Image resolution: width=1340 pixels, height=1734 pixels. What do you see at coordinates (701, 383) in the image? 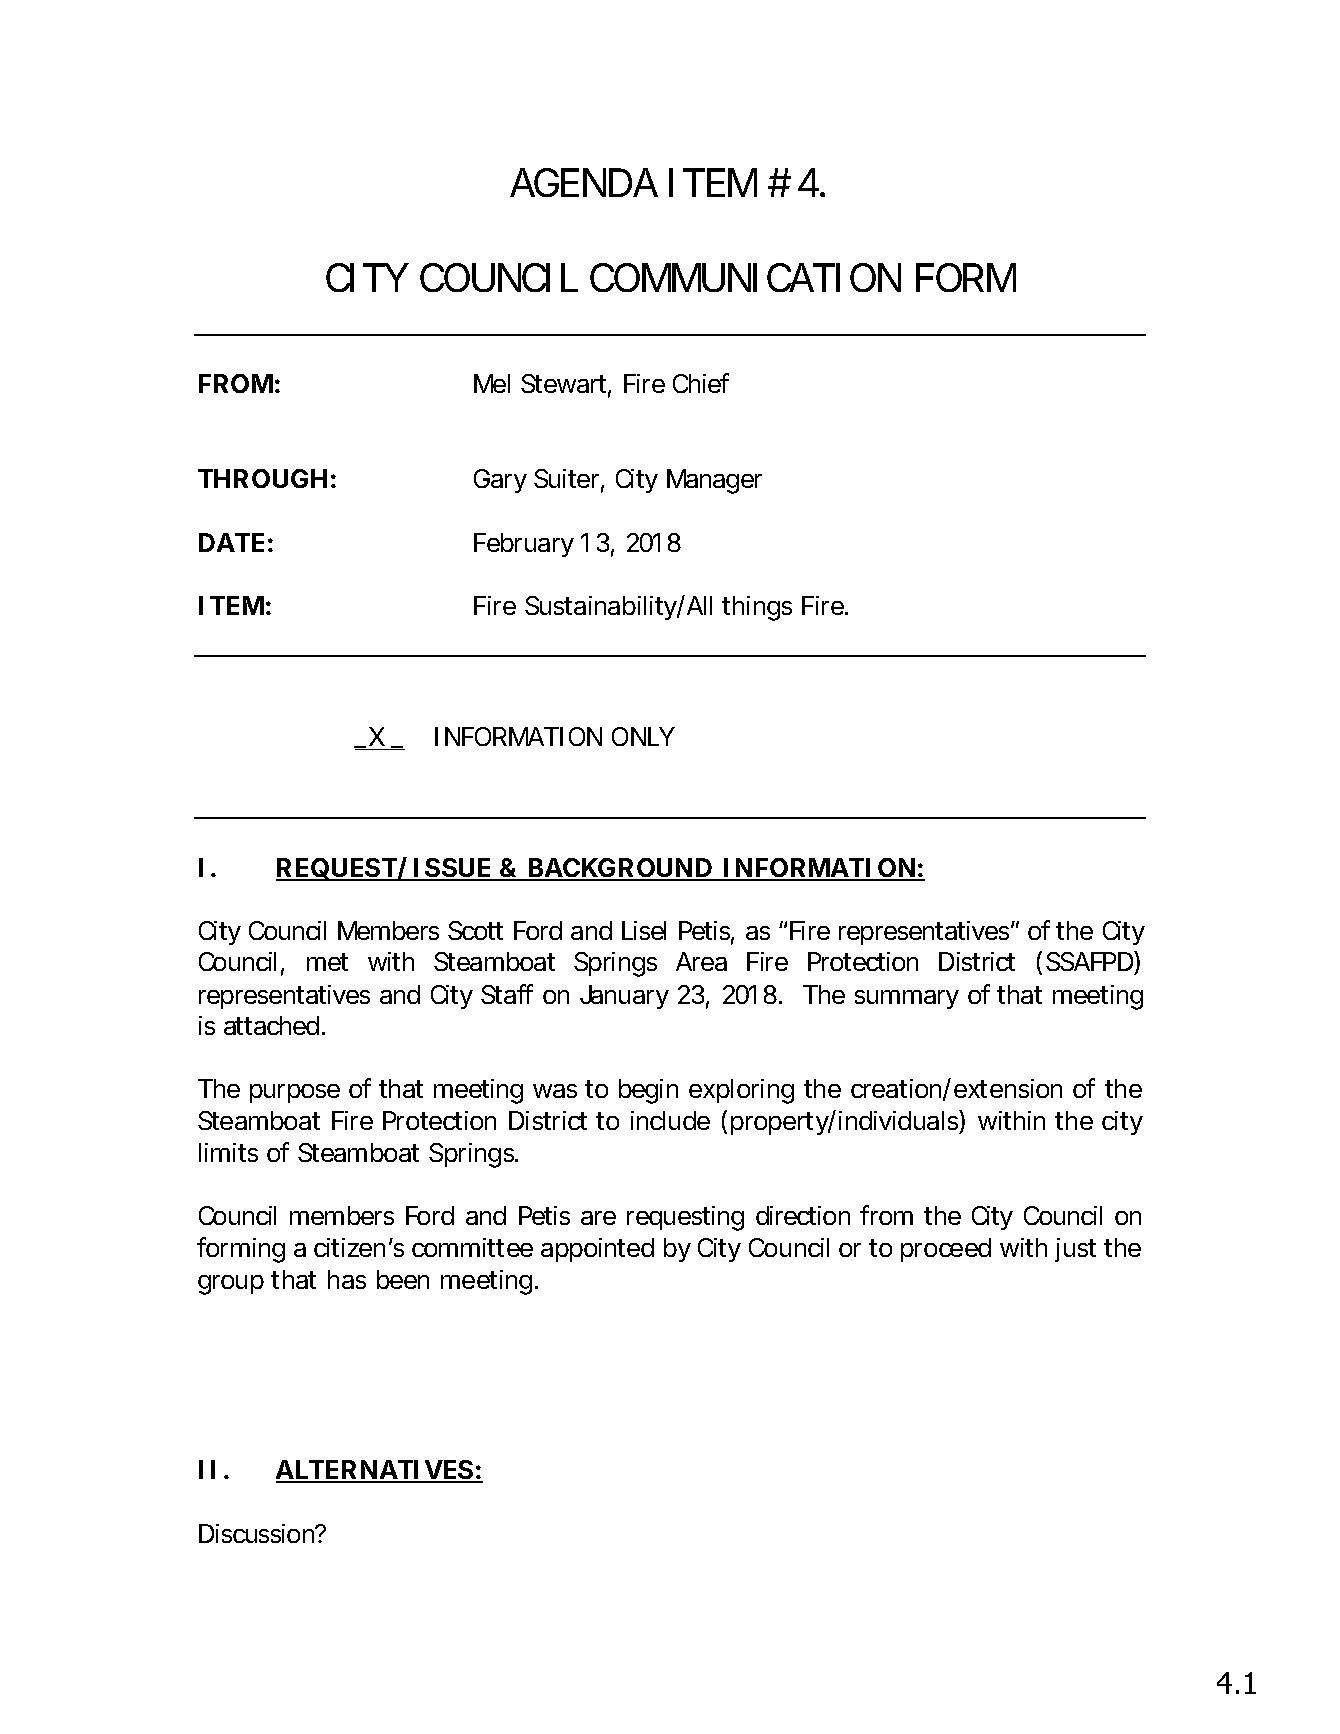
I see `Chief` at bounding box center [701, 383].
